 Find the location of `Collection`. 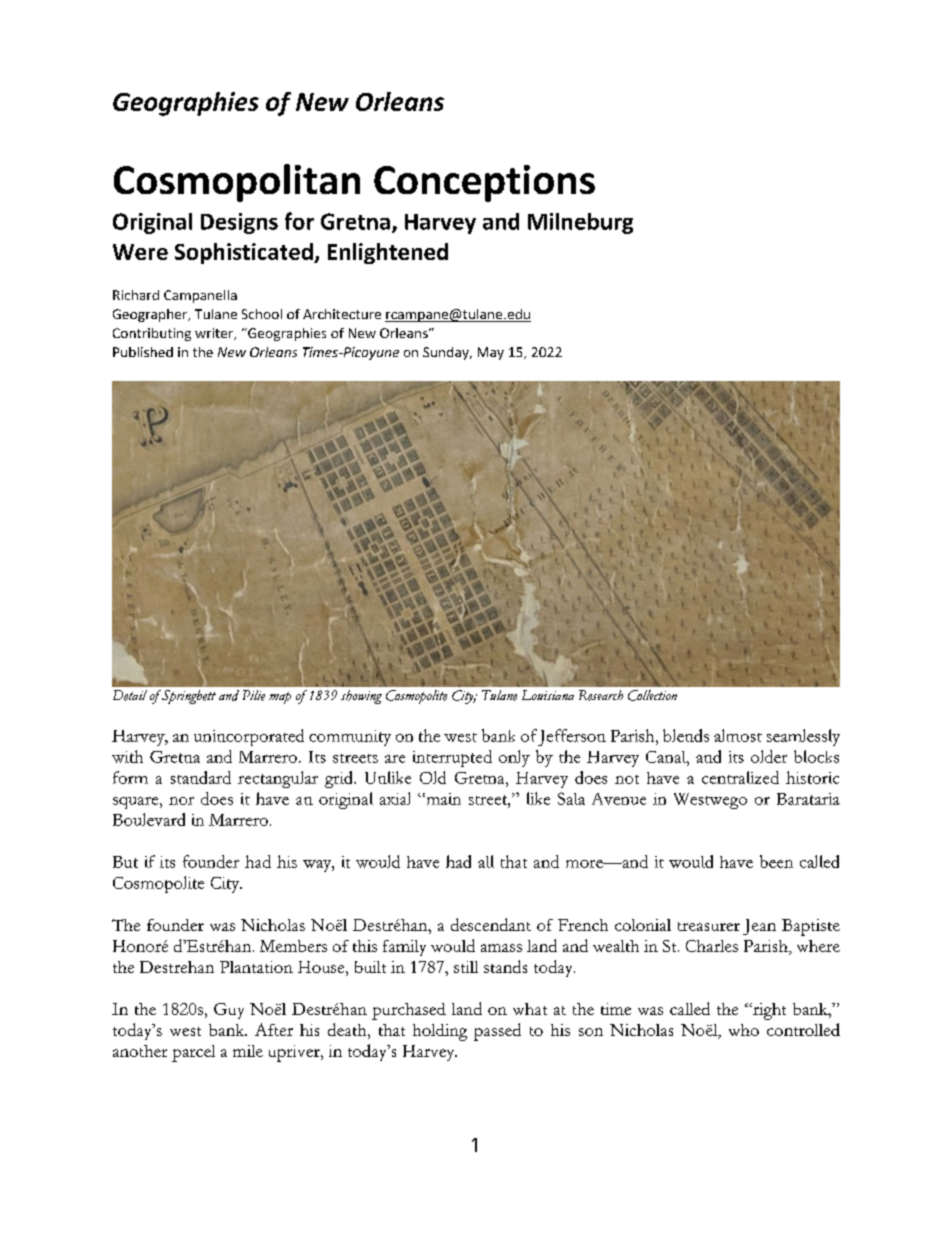

Collection is located at coordinates (652, 695).
